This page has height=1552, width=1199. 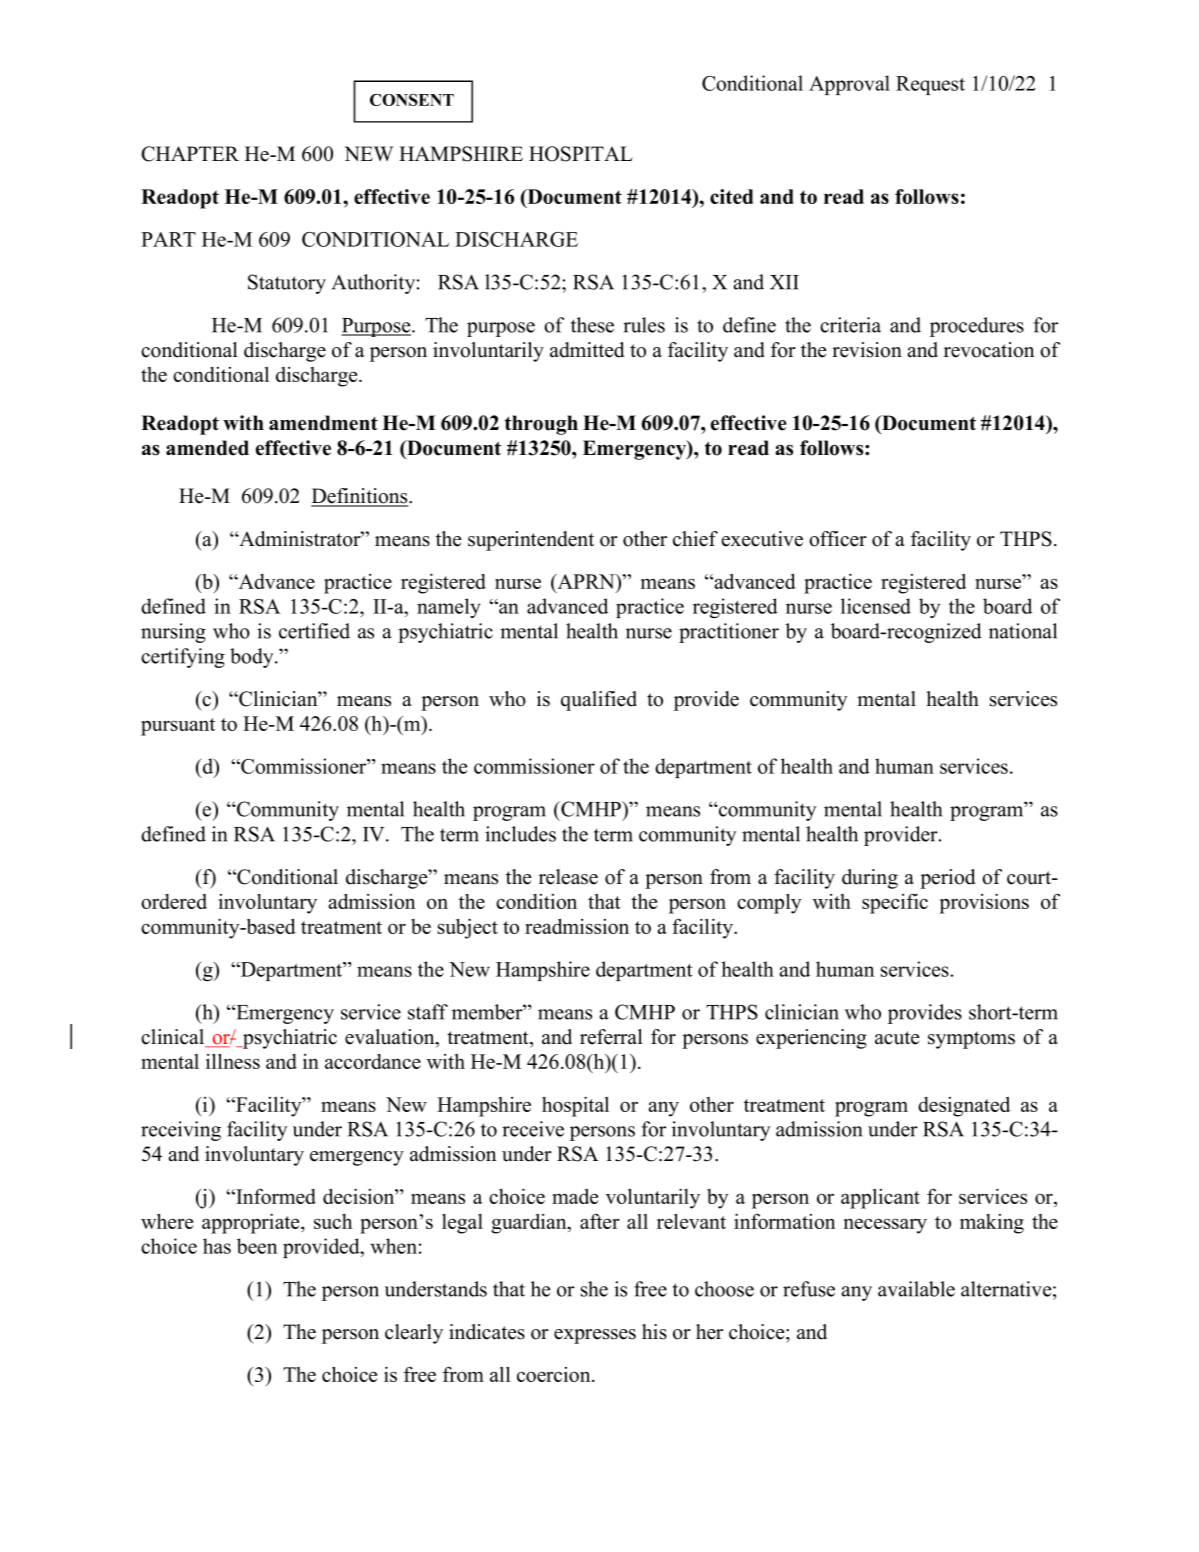 I want to click on referral, so click(x=611, y=1037).
